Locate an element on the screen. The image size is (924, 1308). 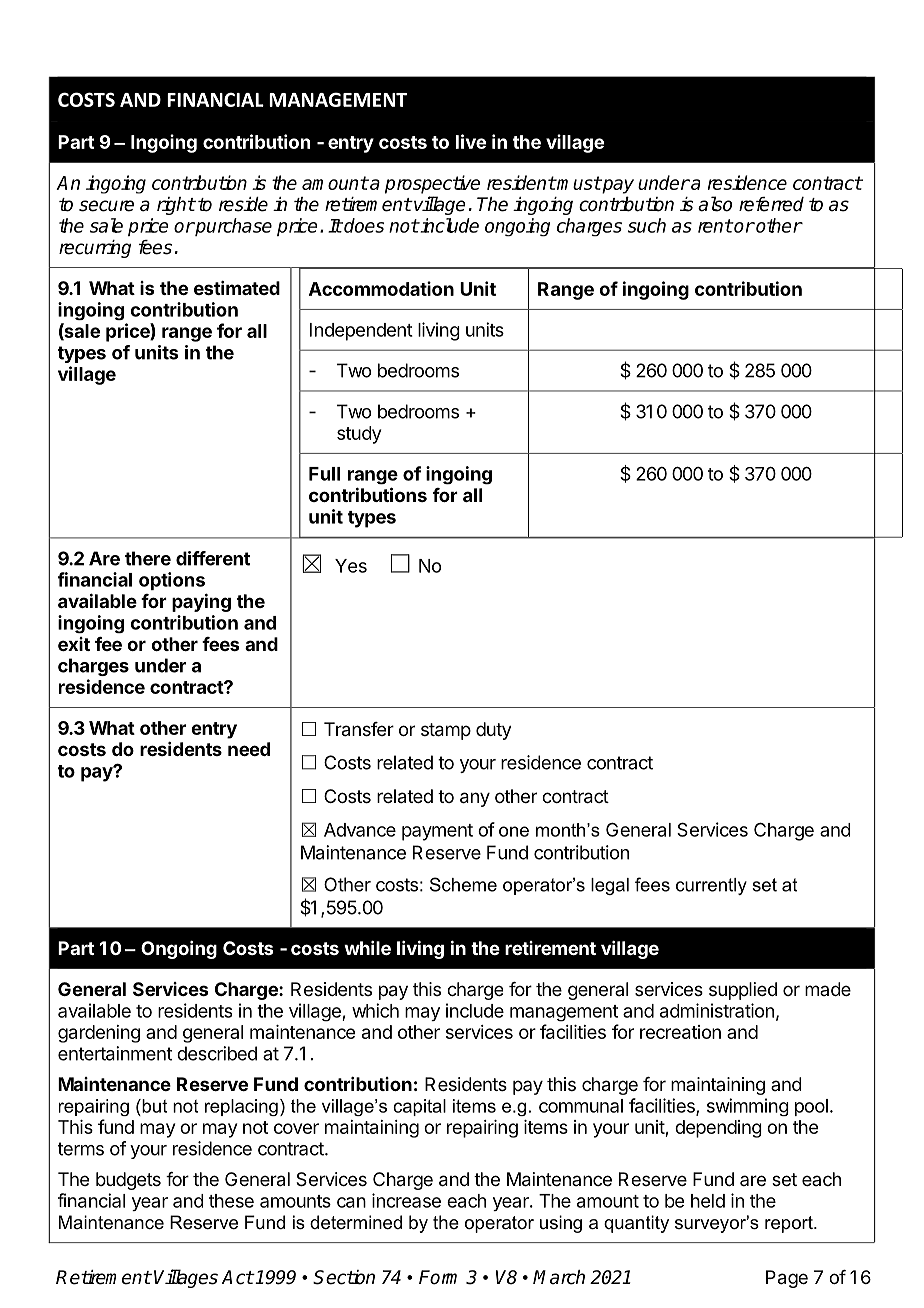
these is located at coordinates (231, 1201).
